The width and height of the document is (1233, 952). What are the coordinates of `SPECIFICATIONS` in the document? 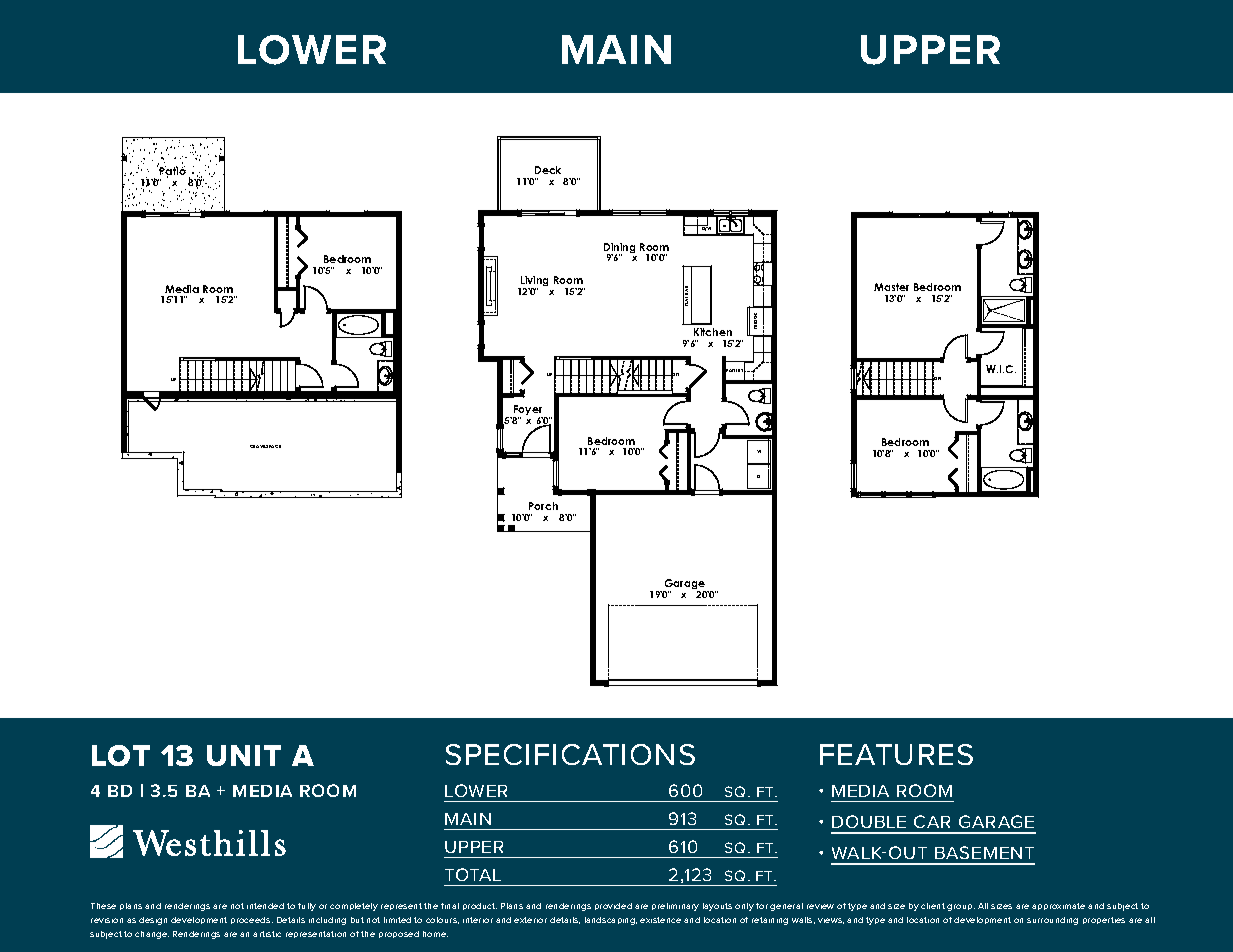 It's located at (570, 754).
